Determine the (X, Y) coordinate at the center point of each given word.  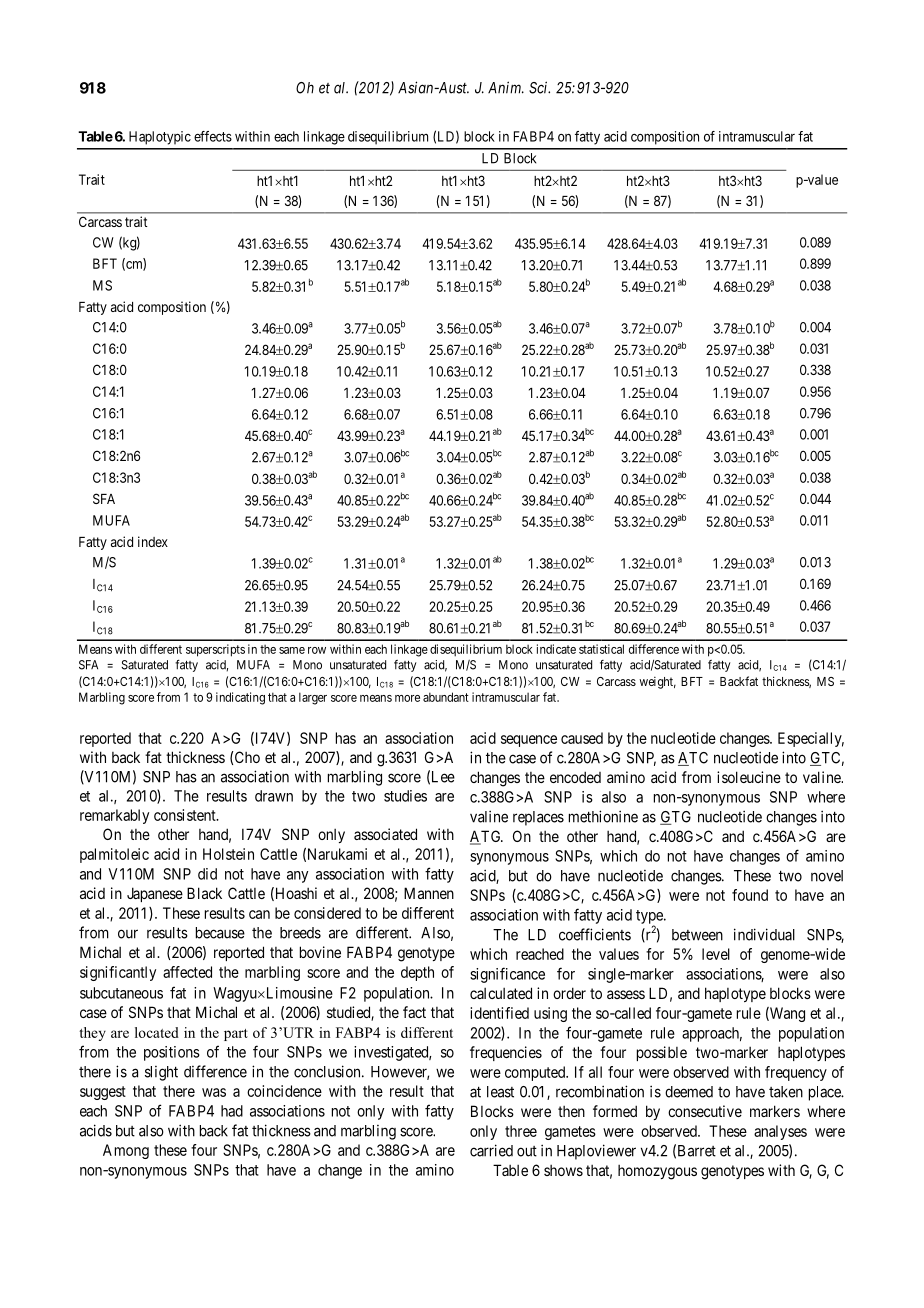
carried (491, 1150)
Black (204, 893)
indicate (556, 649)
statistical (601, 649)
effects (213, 136)
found (750, 895)
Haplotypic (160, 138)
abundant (446, 697)
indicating (240, 698)
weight (657, 683)
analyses (780, 1132)
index (153, 541)
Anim (506, 87)
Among (126, 1151)
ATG (486, 837)
